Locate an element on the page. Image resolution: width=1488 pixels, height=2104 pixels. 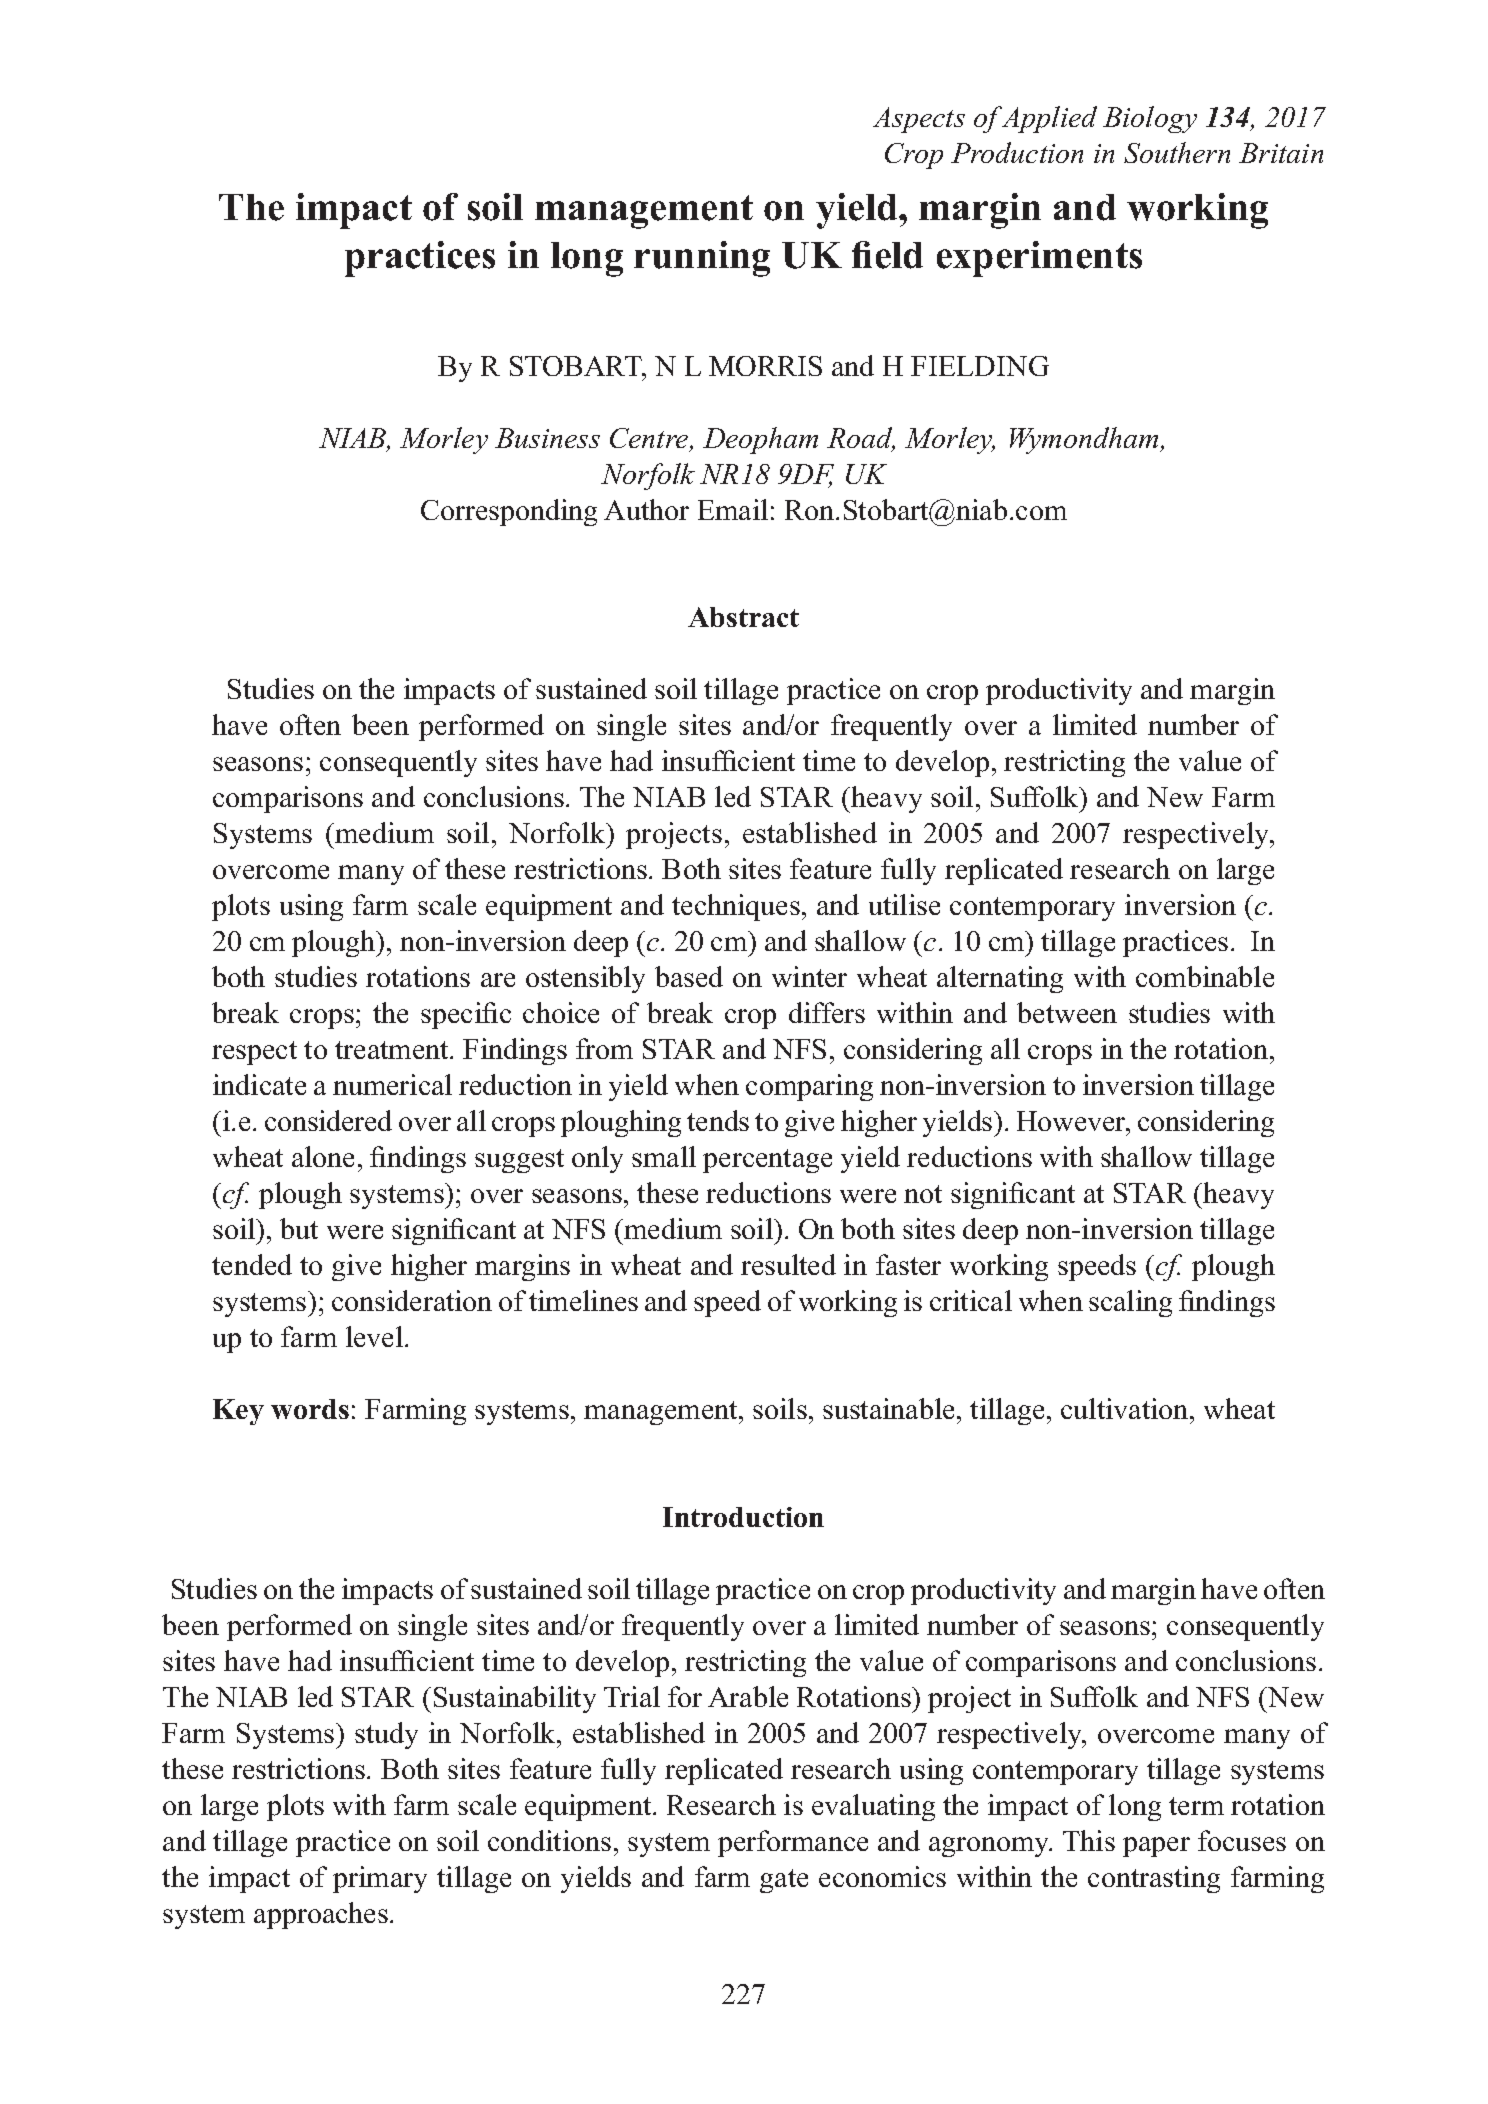
Road is located at coordinates (861, 439).
